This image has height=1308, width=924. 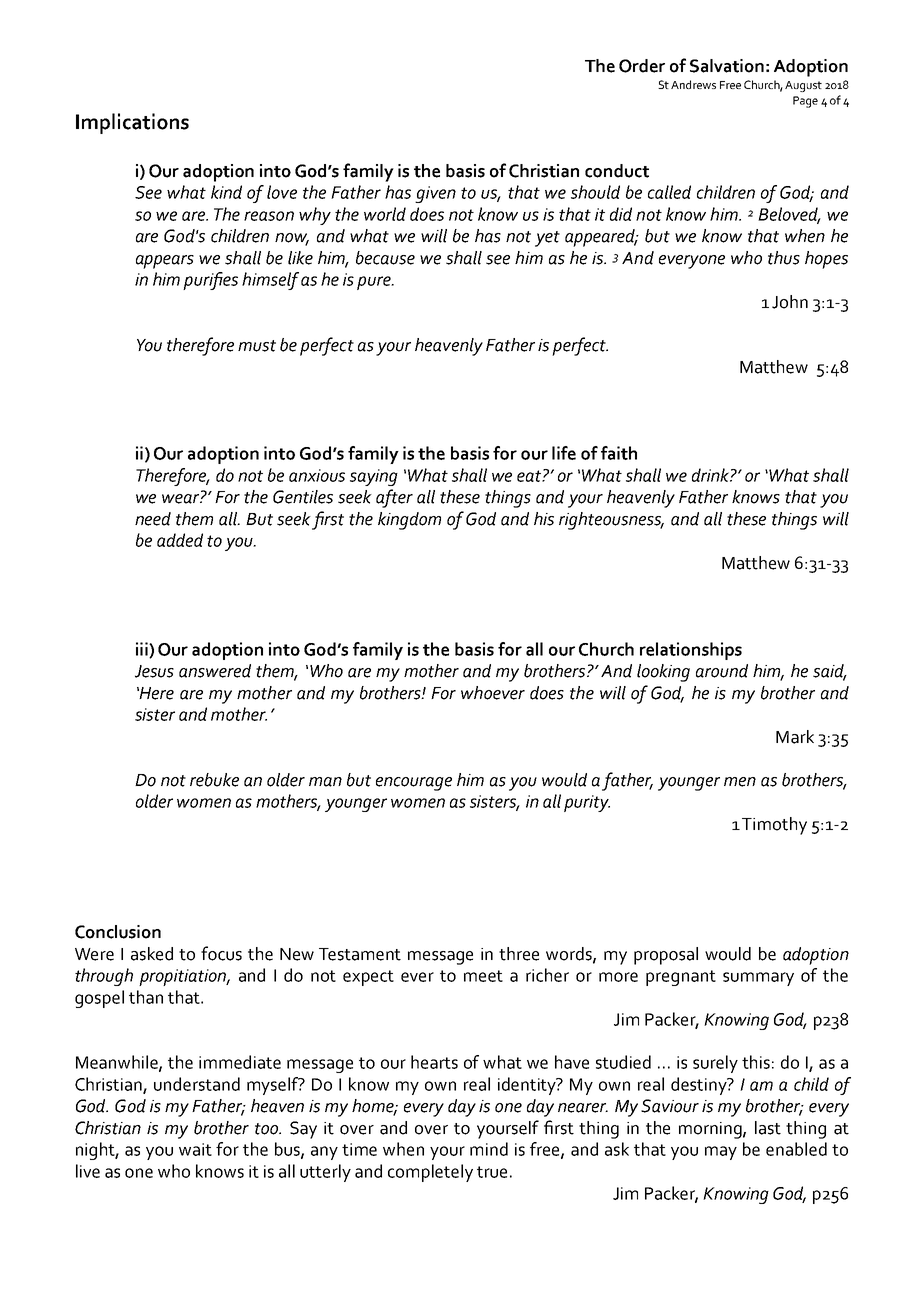 What do you see at coordinates (132, 123) in the image?
I see `Implications` at bounding box center [132, 123].
